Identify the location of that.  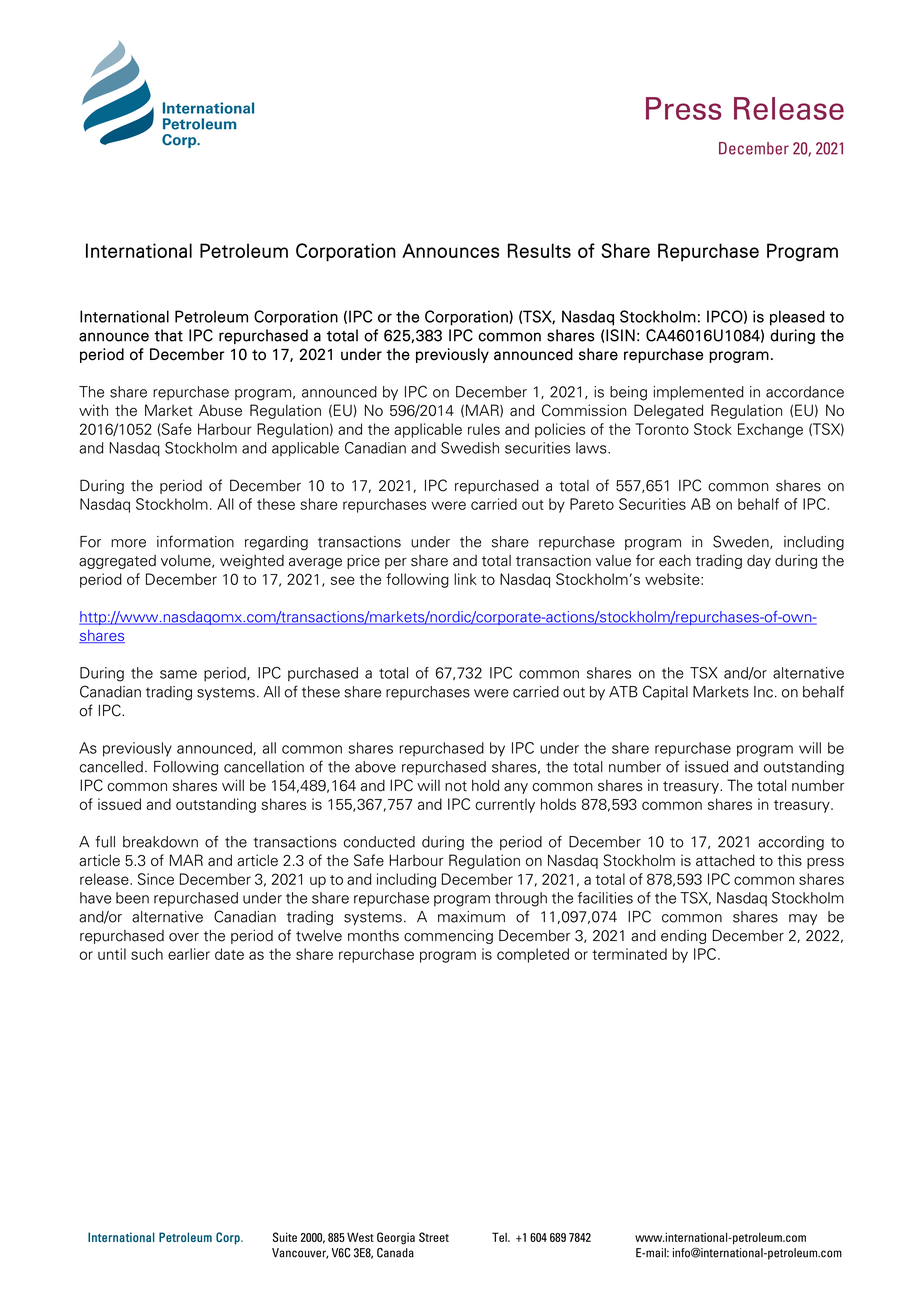
(168, 335).
